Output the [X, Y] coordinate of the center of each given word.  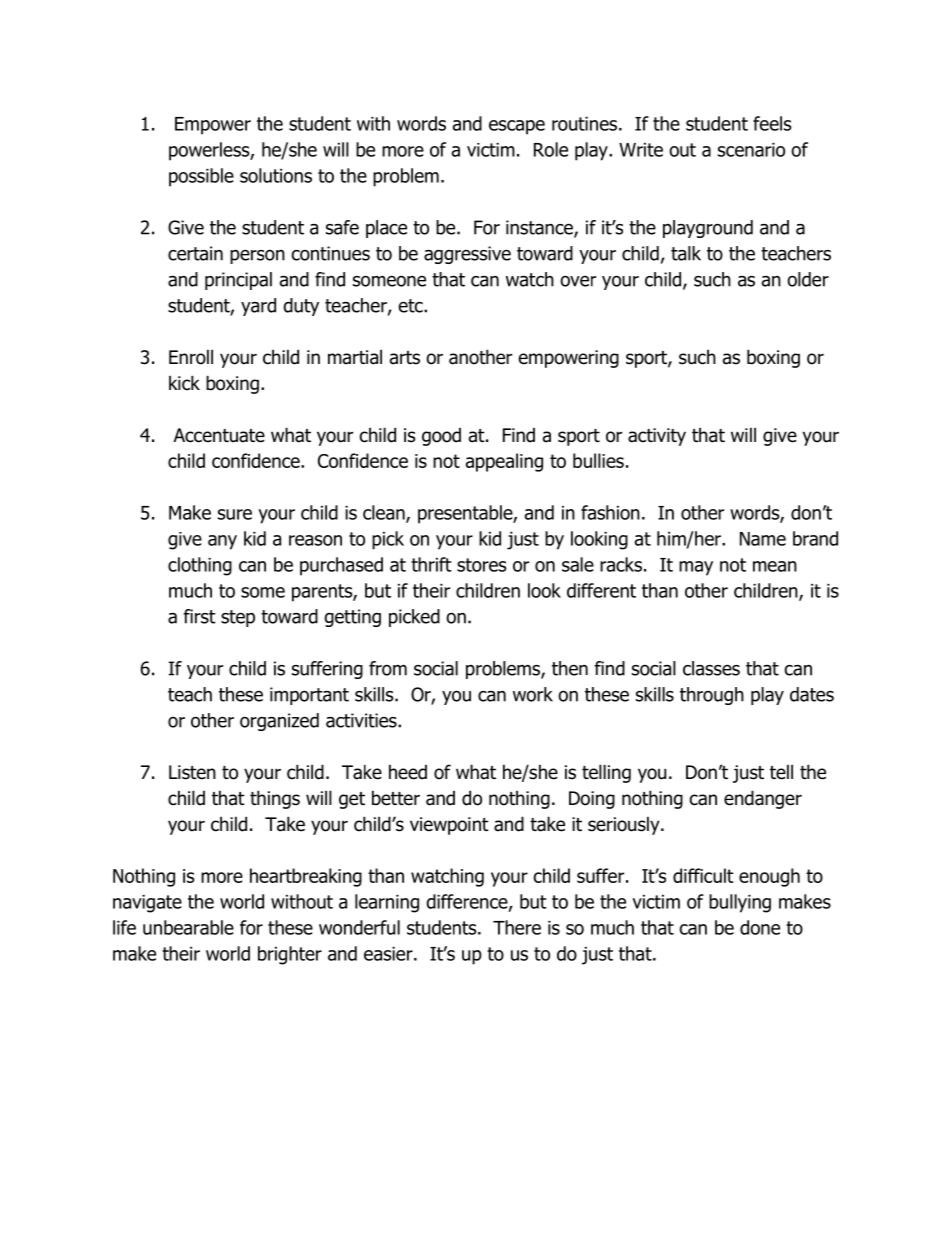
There [517, 927]
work [533, 694]
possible [201, 177]
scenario [751, 150]
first [199, 616]
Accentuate [219, 435]
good [441, 437]
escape [517, 127]
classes [711, 668]
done [760, 927]
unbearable [188, 927]
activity [657, 437]
